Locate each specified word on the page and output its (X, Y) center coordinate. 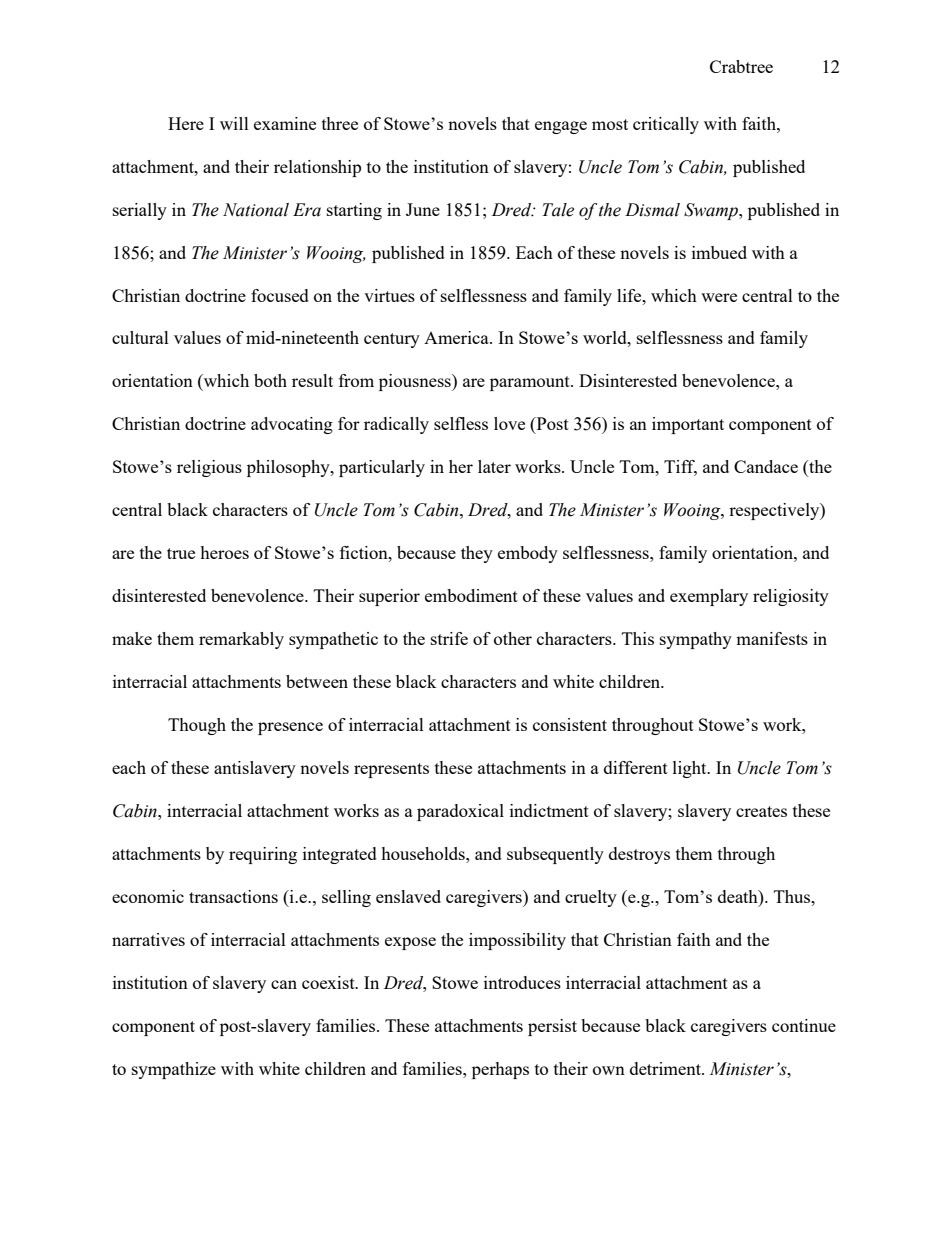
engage (561, 127)
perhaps (500, 1070)
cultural (140, 337)
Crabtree (741, 66)
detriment (666, 1068)
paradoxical (460, 812)
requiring (263, 855)
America (457, 337)
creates (761, 811)
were (719, 297)
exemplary (709, 597)
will (234, 123)
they (477, 554)
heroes (224, 552)
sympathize (174, 1070)
